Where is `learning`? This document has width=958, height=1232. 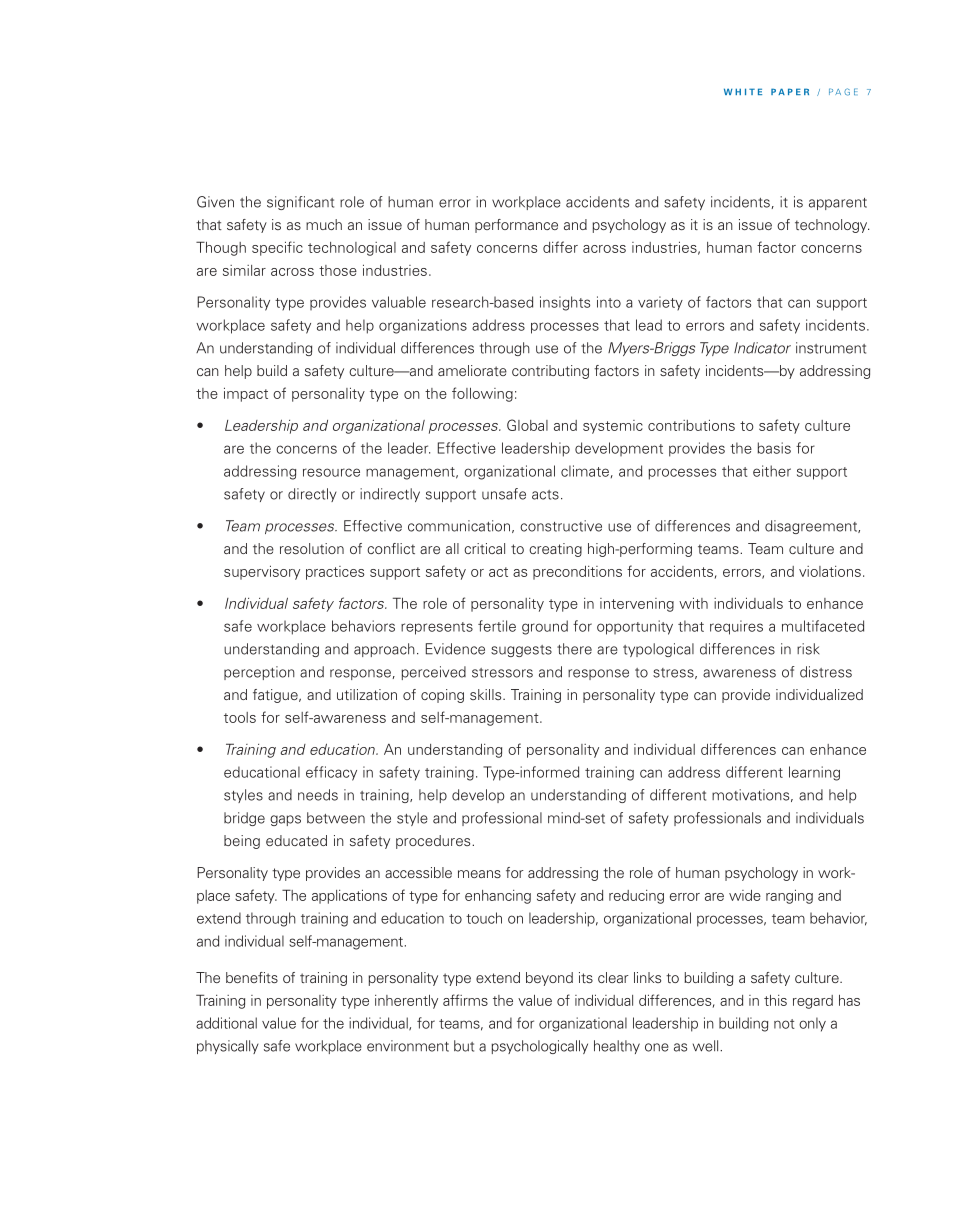 learning is located at coordinates (814, 773).
